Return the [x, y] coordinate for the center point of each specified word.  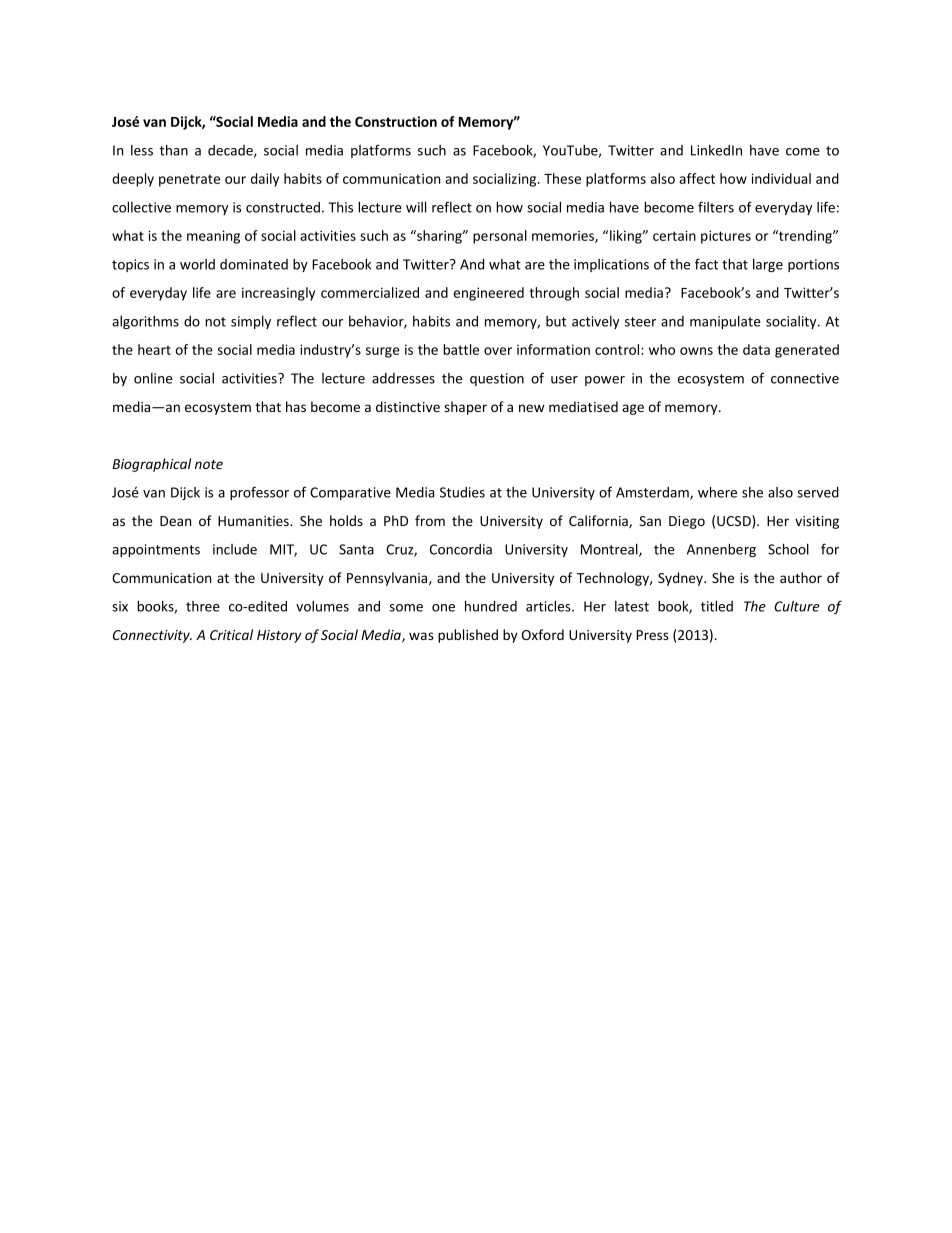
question [497, 379]
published [468, 636]
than [174, 150]
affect [697, 178]
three [203, 606]
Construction [396, 121]
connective [805, 378]
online [153, 378]
